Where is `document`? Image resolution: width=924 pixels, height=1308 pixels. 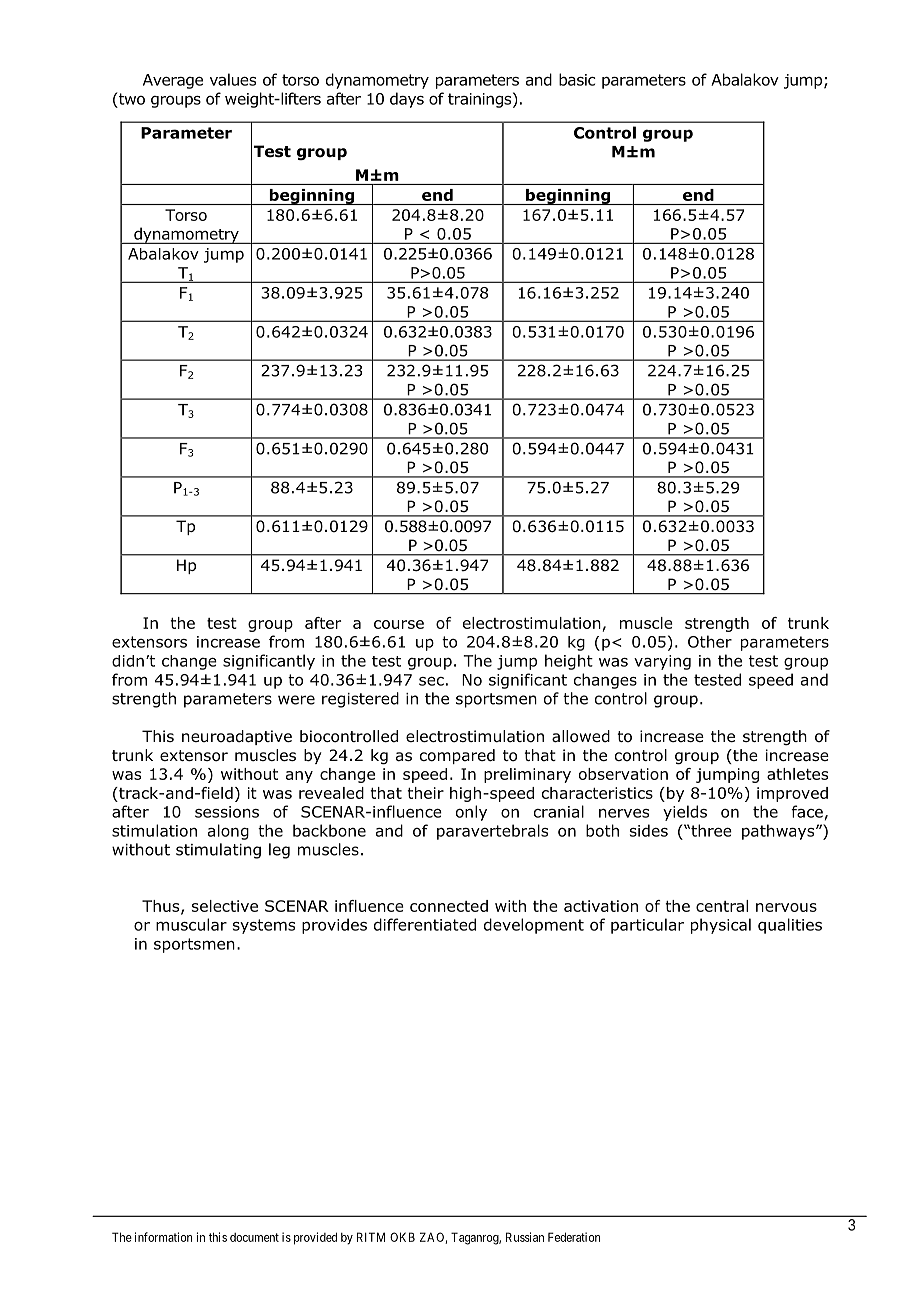 document is located at coordinates (254, 1237).
